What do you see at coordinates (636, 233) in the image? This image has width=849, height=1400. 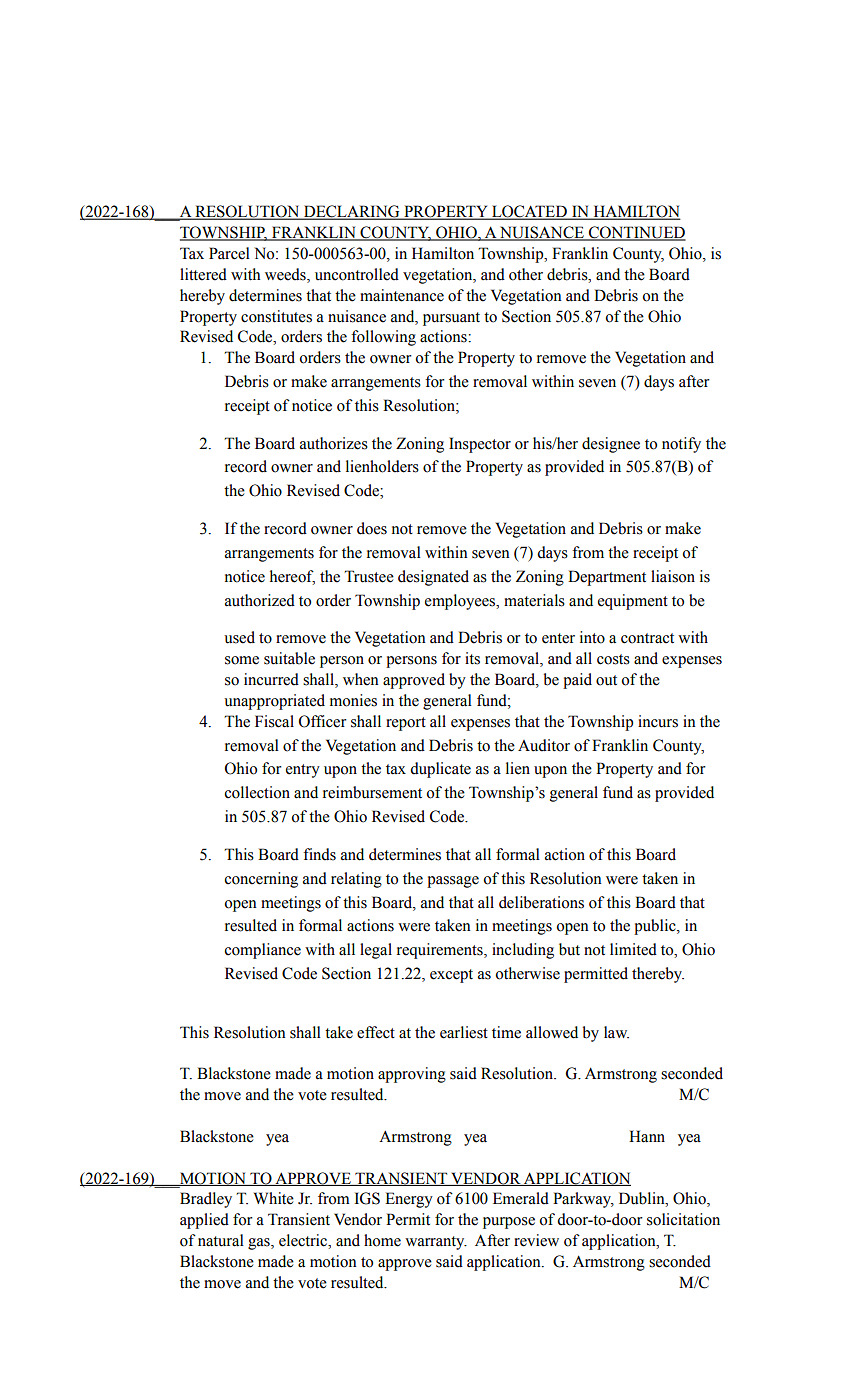 I see `CONTINUED` at bounding box center [636, 233].
